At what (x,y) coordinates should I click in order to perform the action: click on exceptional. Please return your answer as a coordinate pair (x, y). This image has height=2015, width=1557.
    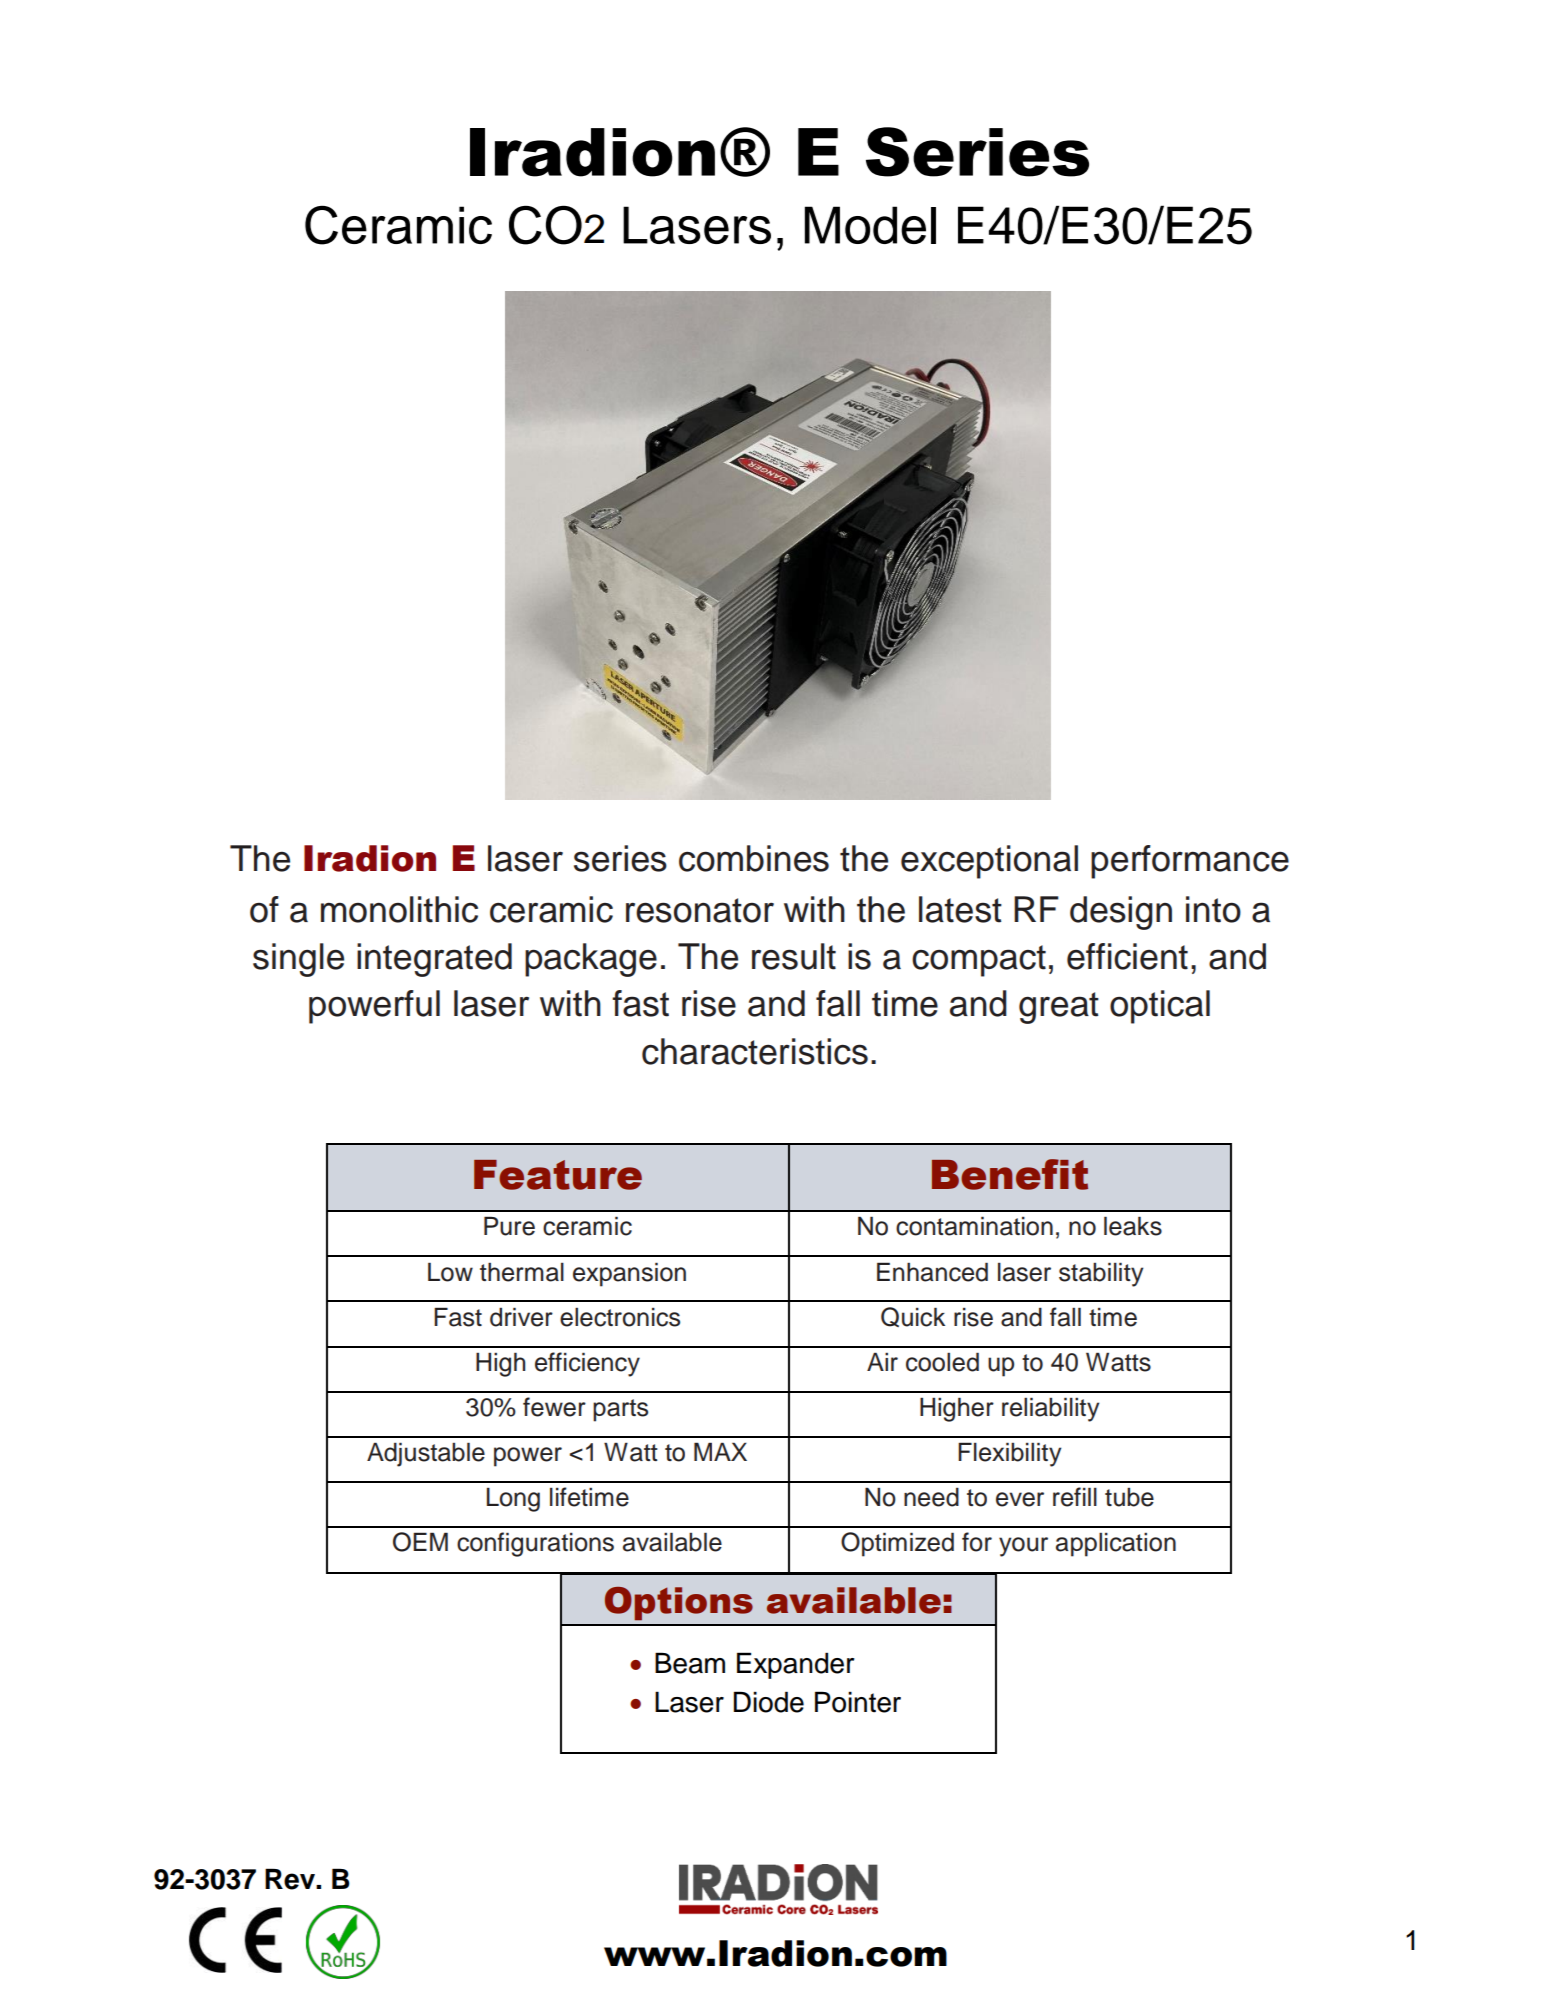
    Looking at the image, I should click on (989, 862).
